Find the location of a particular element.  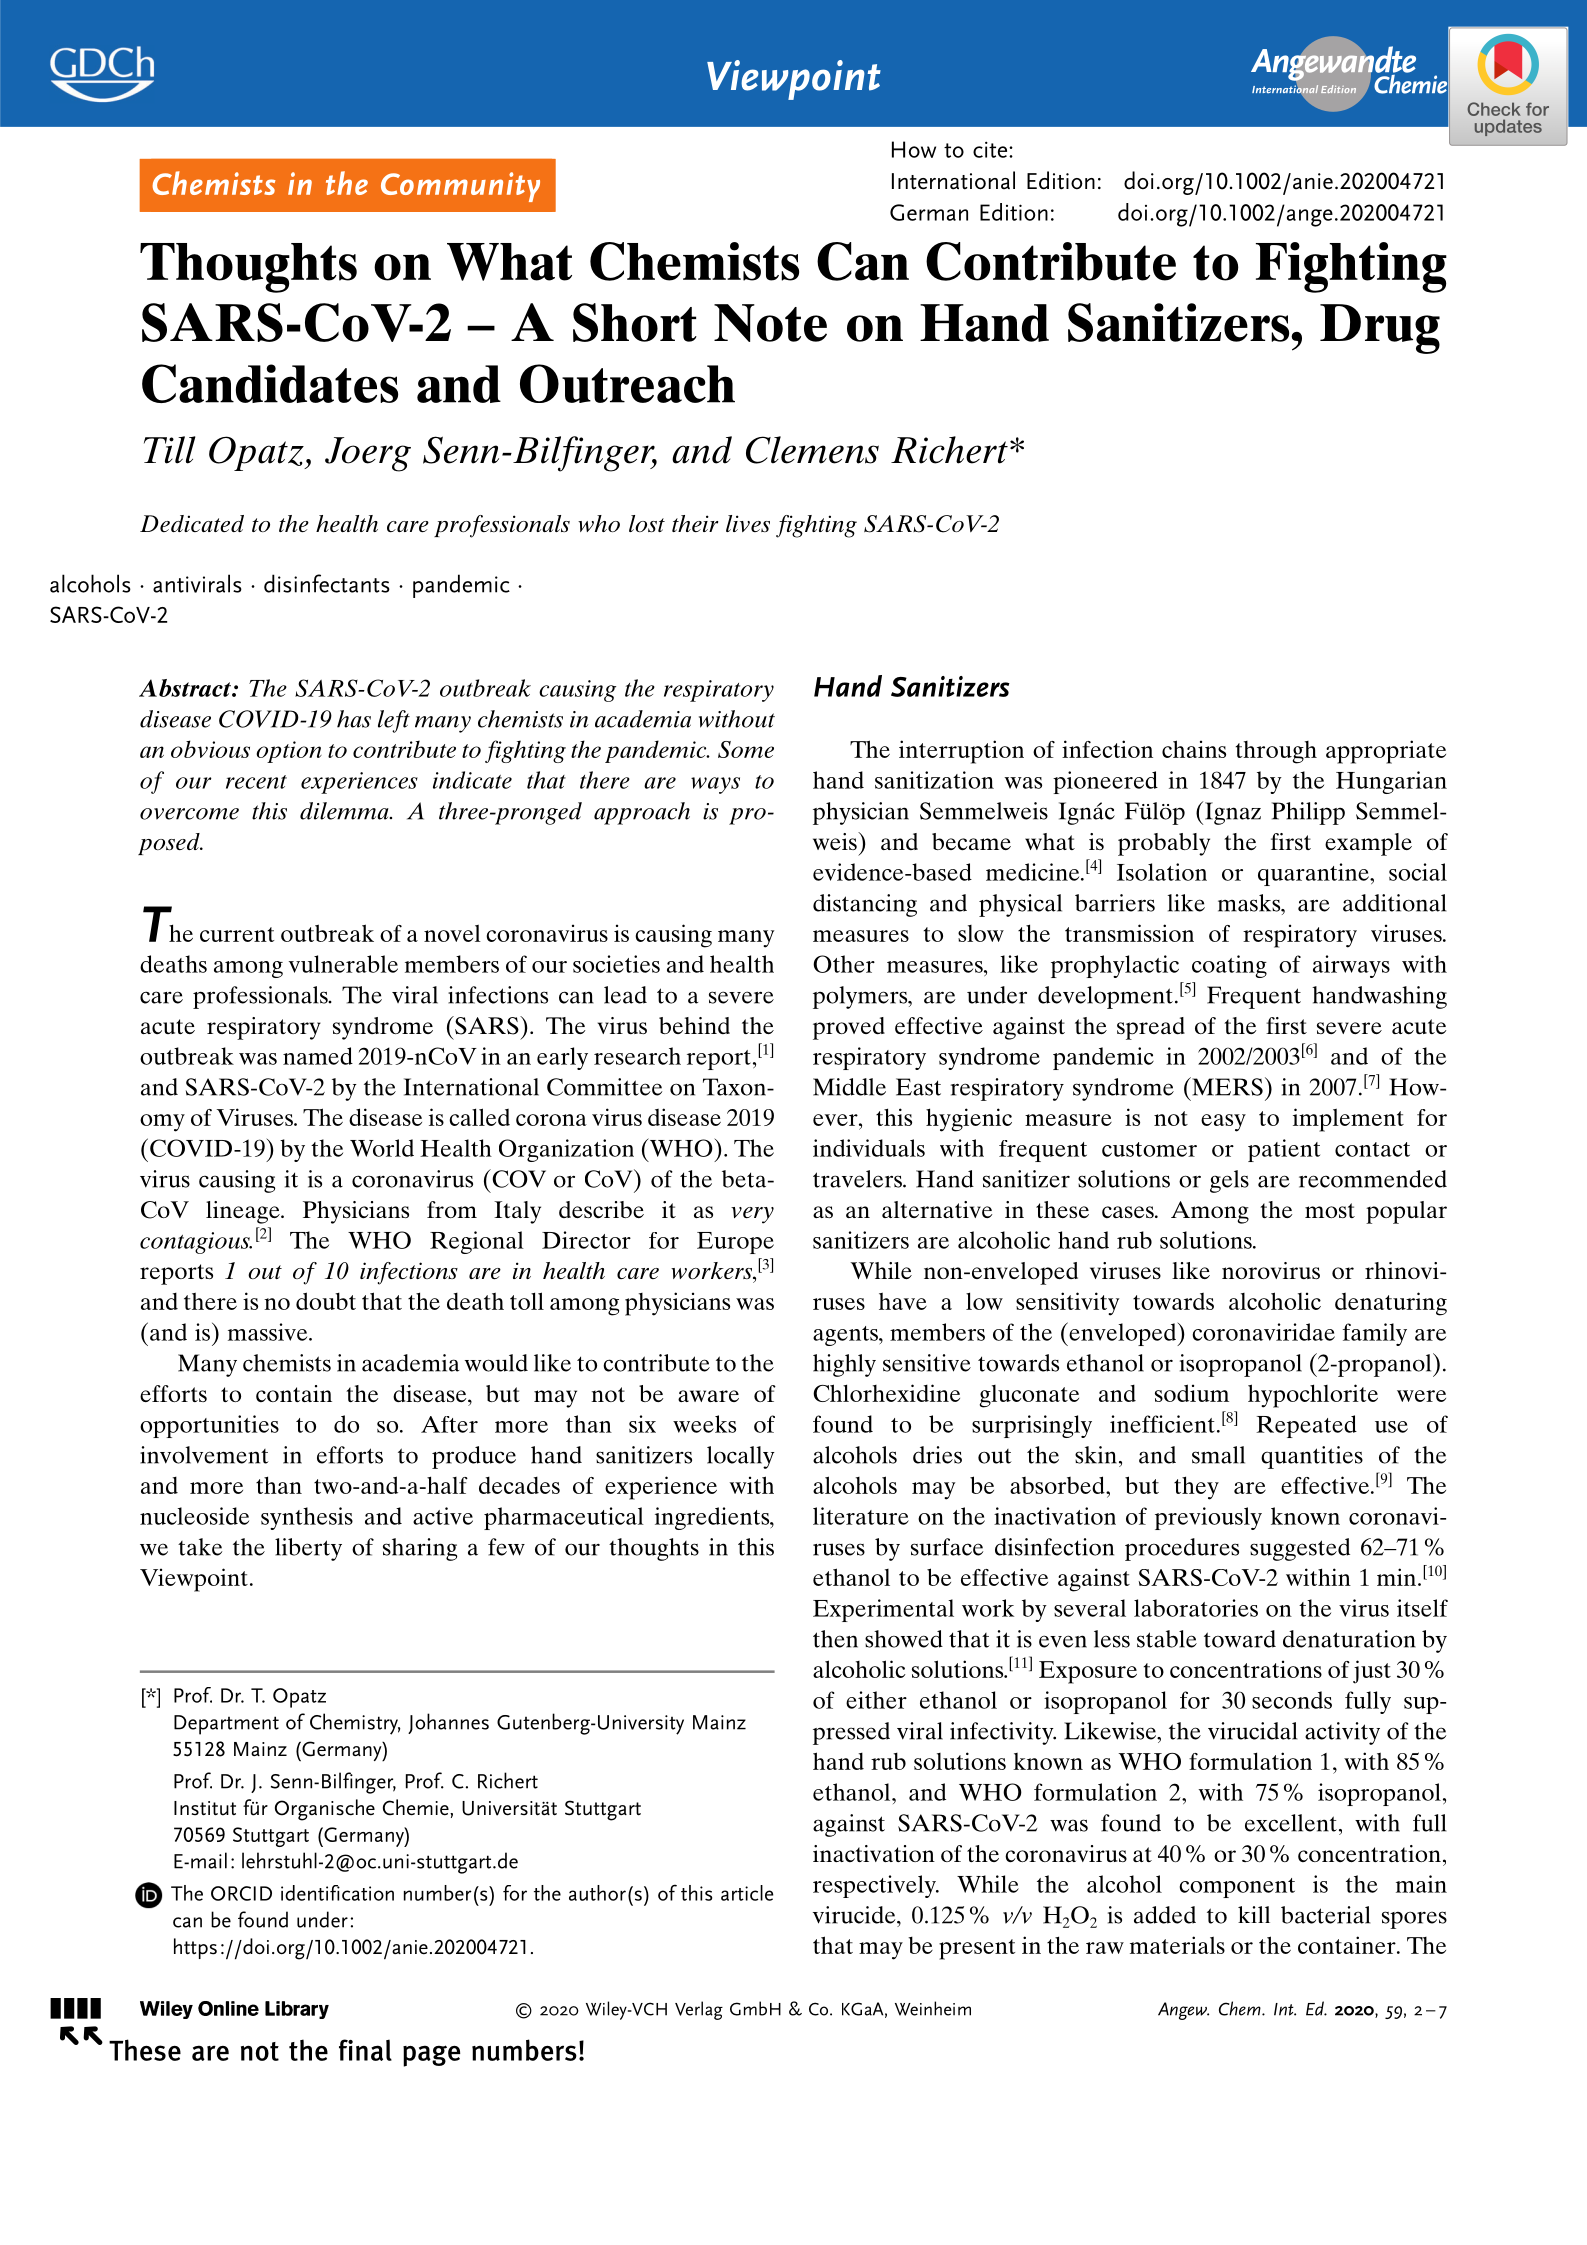

Drug is located at coordinates (1380, 329).
